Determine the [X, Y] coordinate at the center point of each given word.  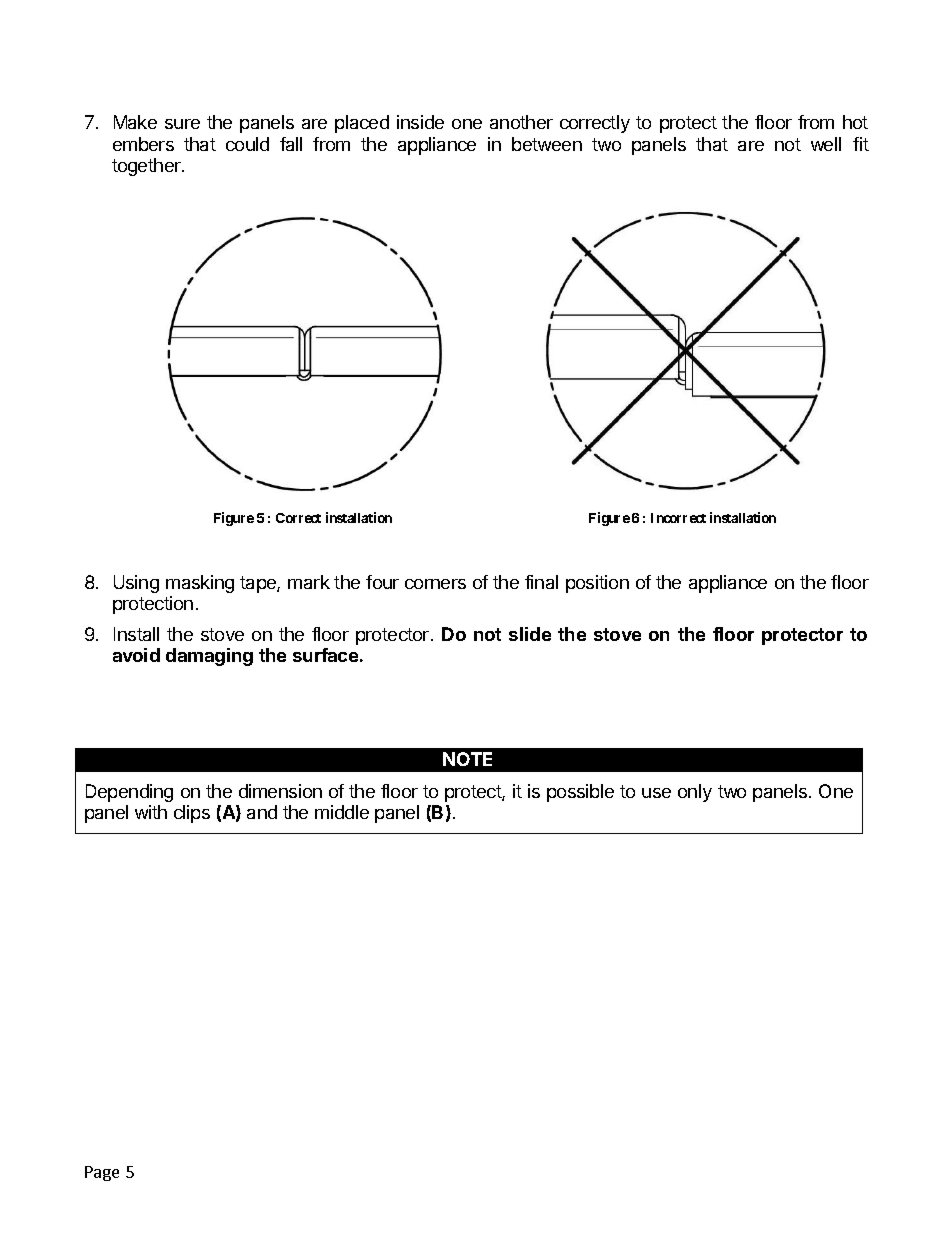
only [695, 793]
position [597, 584]
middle [342, 812]
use [656, 793]
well [826, 144]
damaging [209, 657]
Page [102, 1173]
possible [580, 793]
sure [182, 124]
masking [200, 584]
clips [192, 814]
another [521, 122]
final [541, 582]
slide [530, 634]
